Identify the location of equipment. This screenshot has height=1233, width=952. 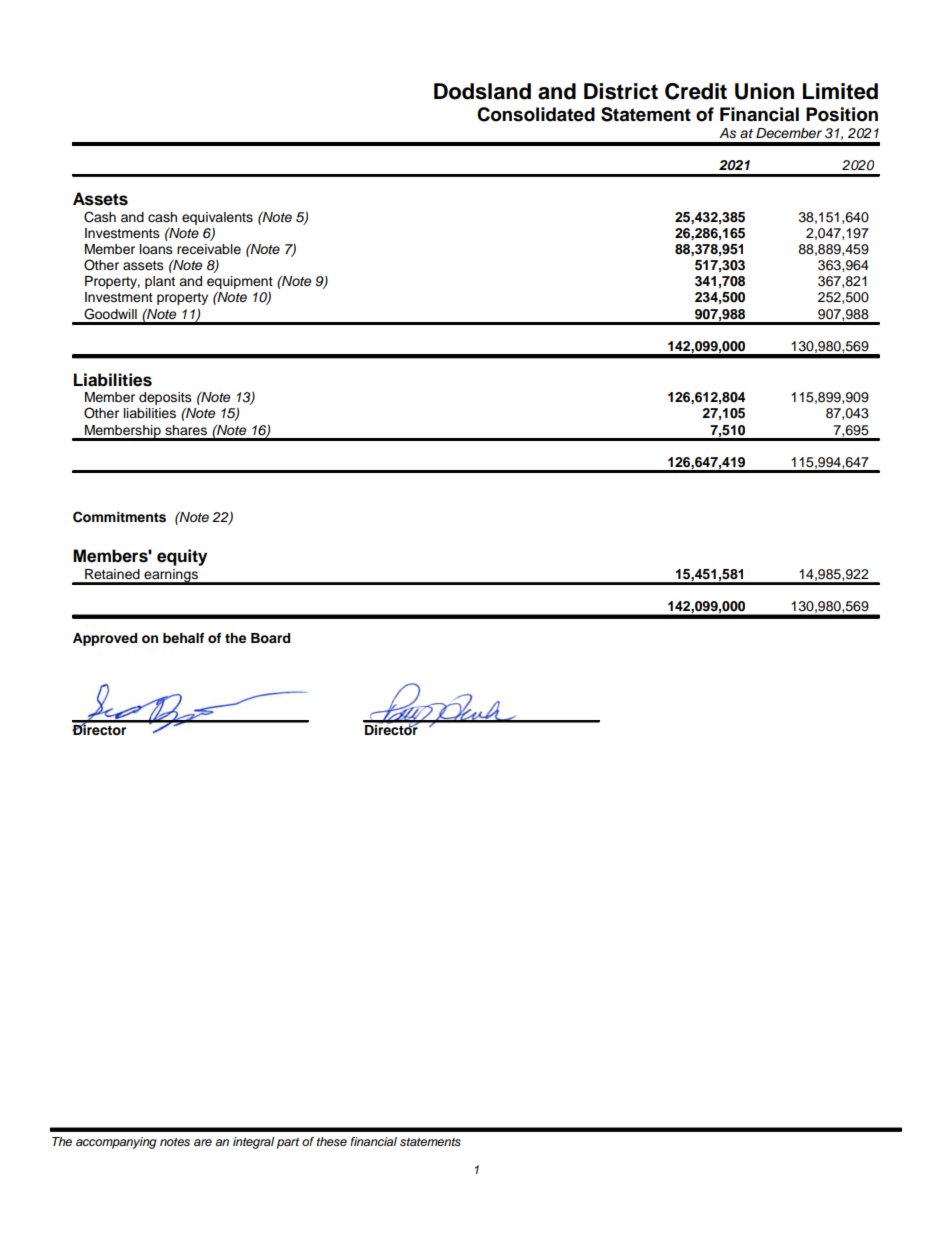
(240, 284).
